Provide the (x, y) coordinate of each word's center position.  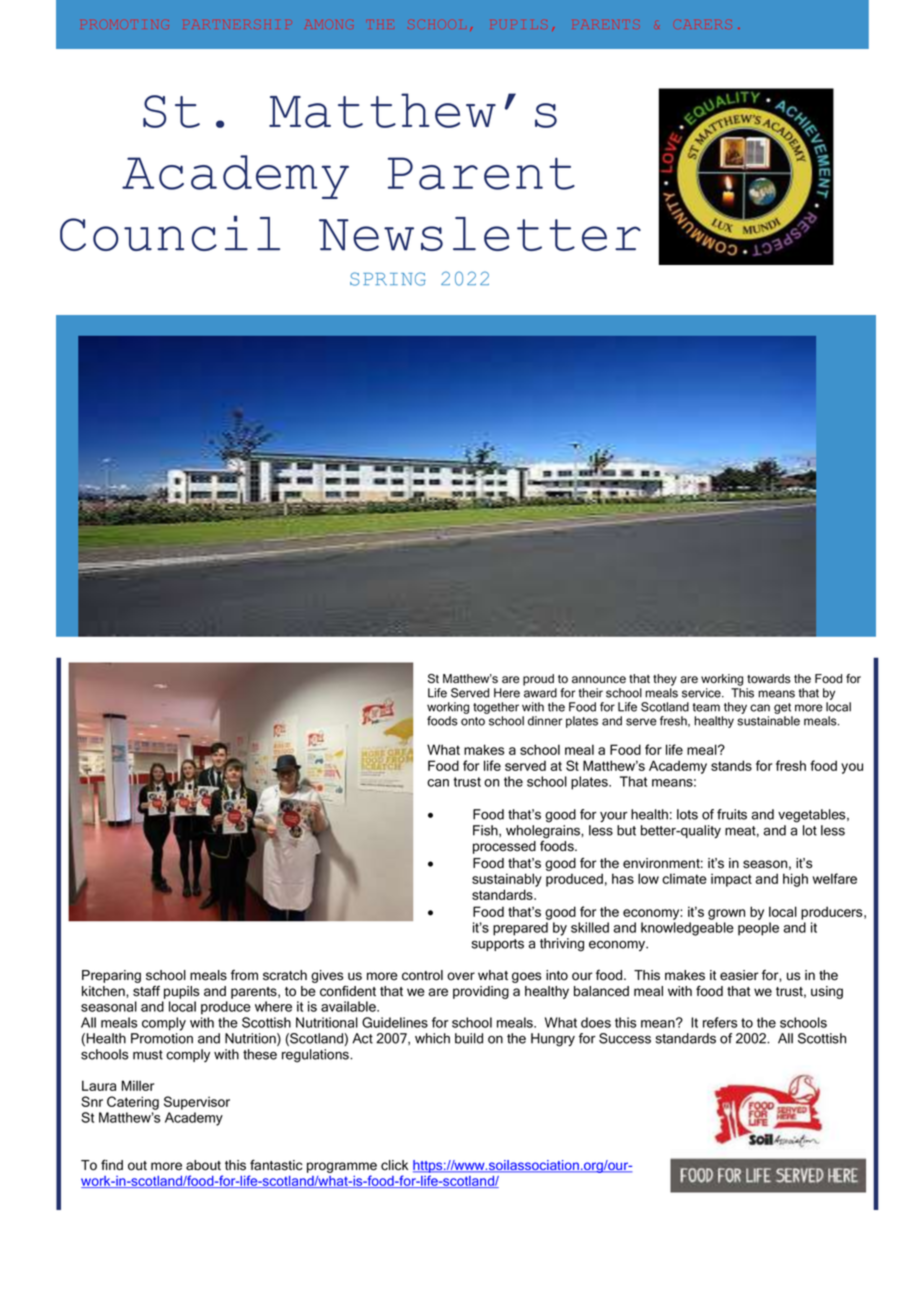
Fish (486, 831)
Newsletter (480, 234)
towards (769, 679)
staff (146, 991)
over (461, 976)
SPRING (388, 279)
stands (731, 765)
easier (739, 975)
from (244, 975)
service (702, 693)
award (540, 693)
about (203, 1165)
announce (599, 680)
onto (473, 721)
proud (538, 680)
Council (170, 233)
